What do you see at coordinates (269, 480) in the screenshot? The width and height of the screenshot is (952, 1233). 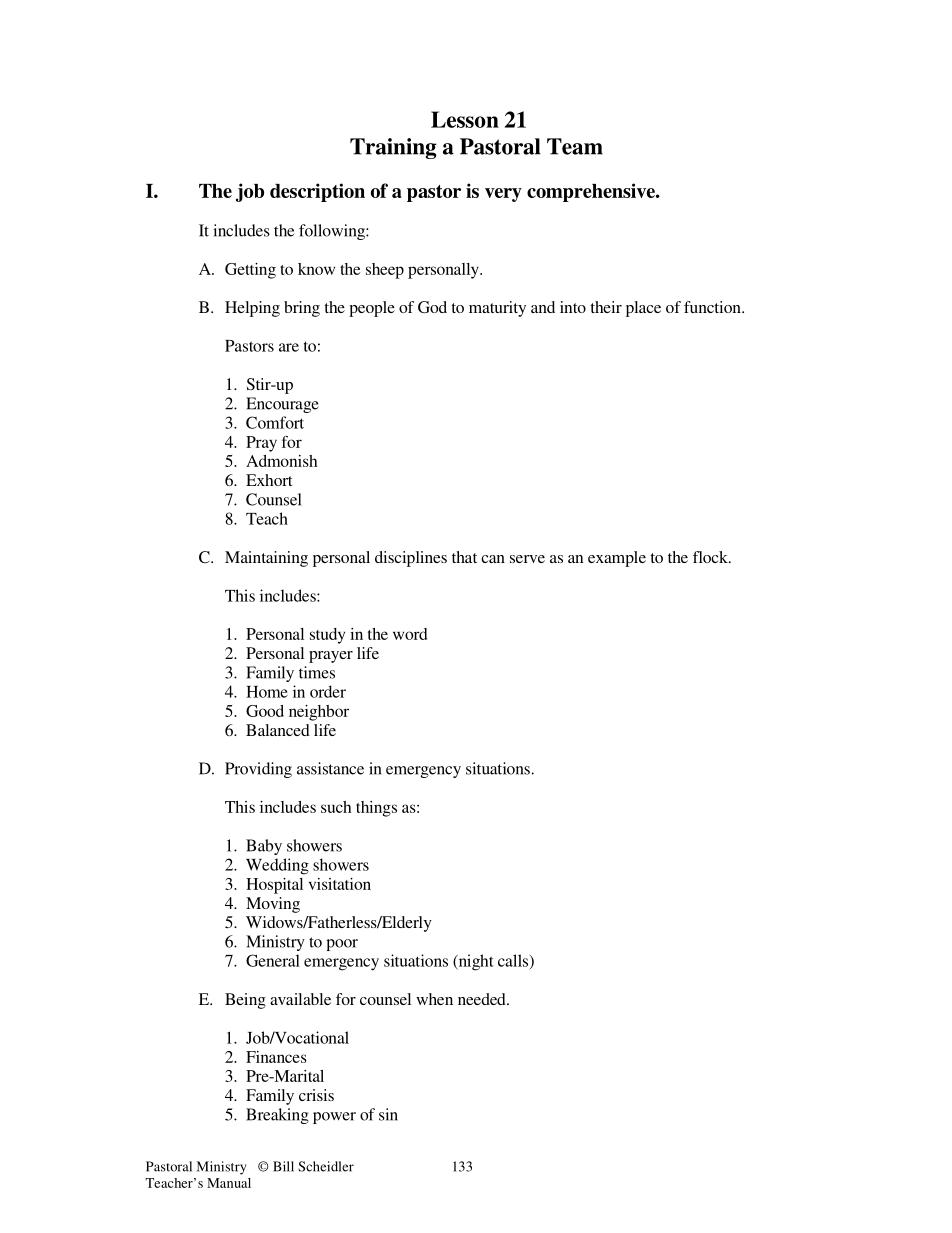 I see `Exhort` at bounding box center [269, 480].
